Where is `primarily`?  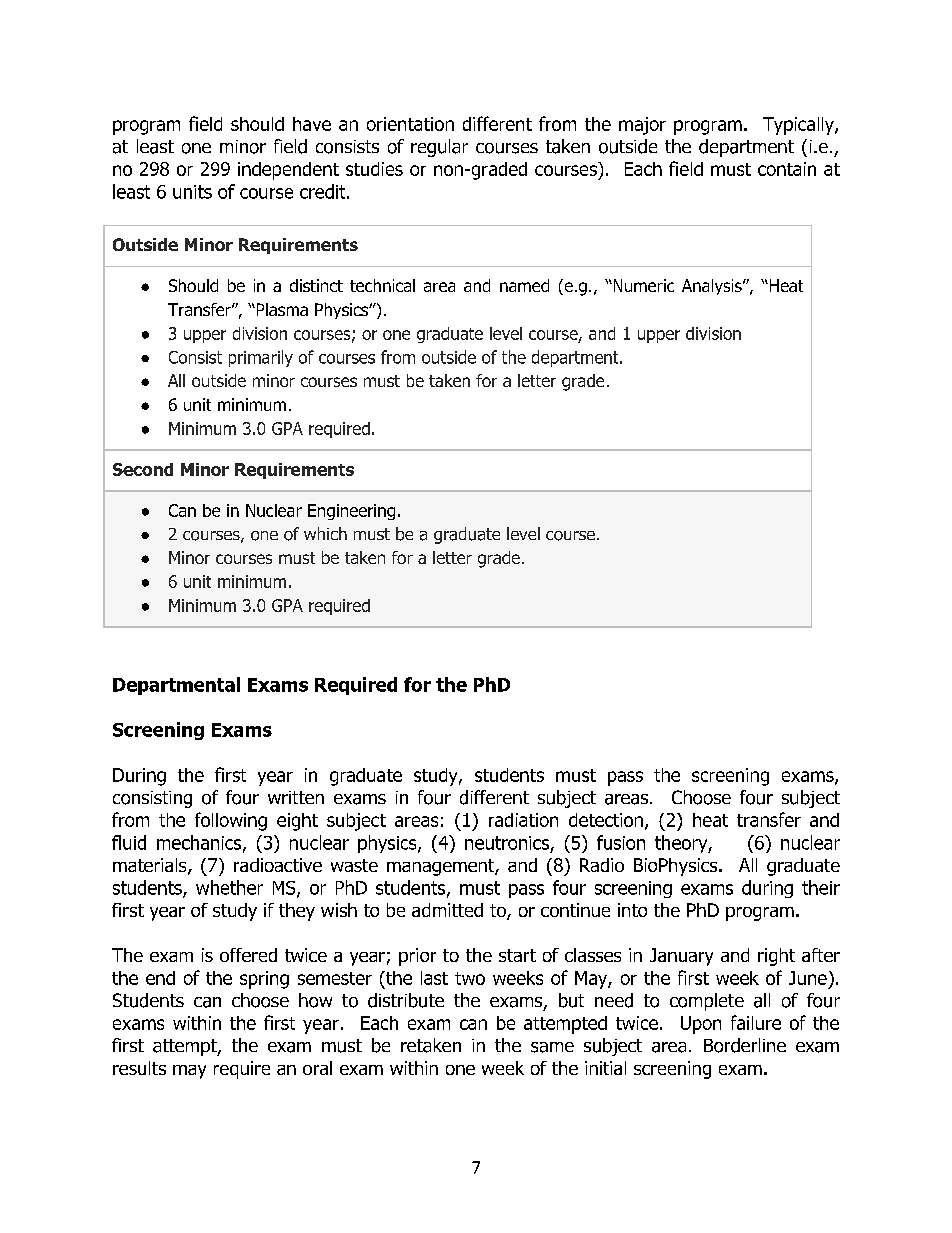 primarily is located at coordinates (261, 358).
